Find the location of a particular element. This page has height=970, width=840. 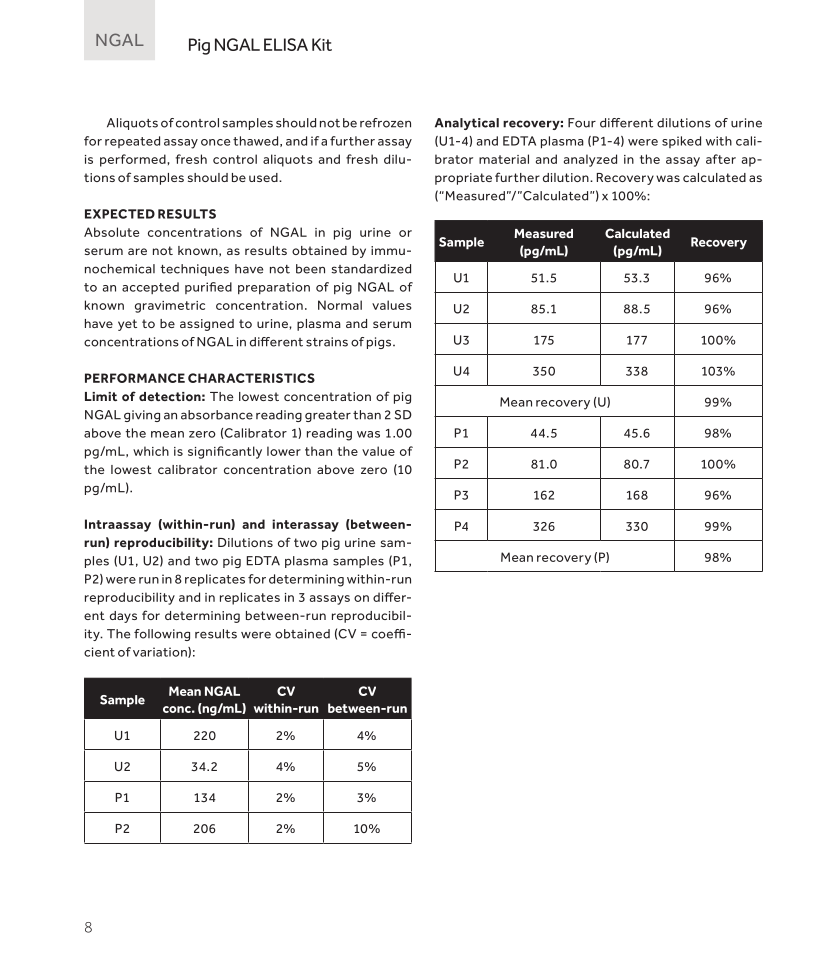

Kit is located at coordinates (322, 44).
